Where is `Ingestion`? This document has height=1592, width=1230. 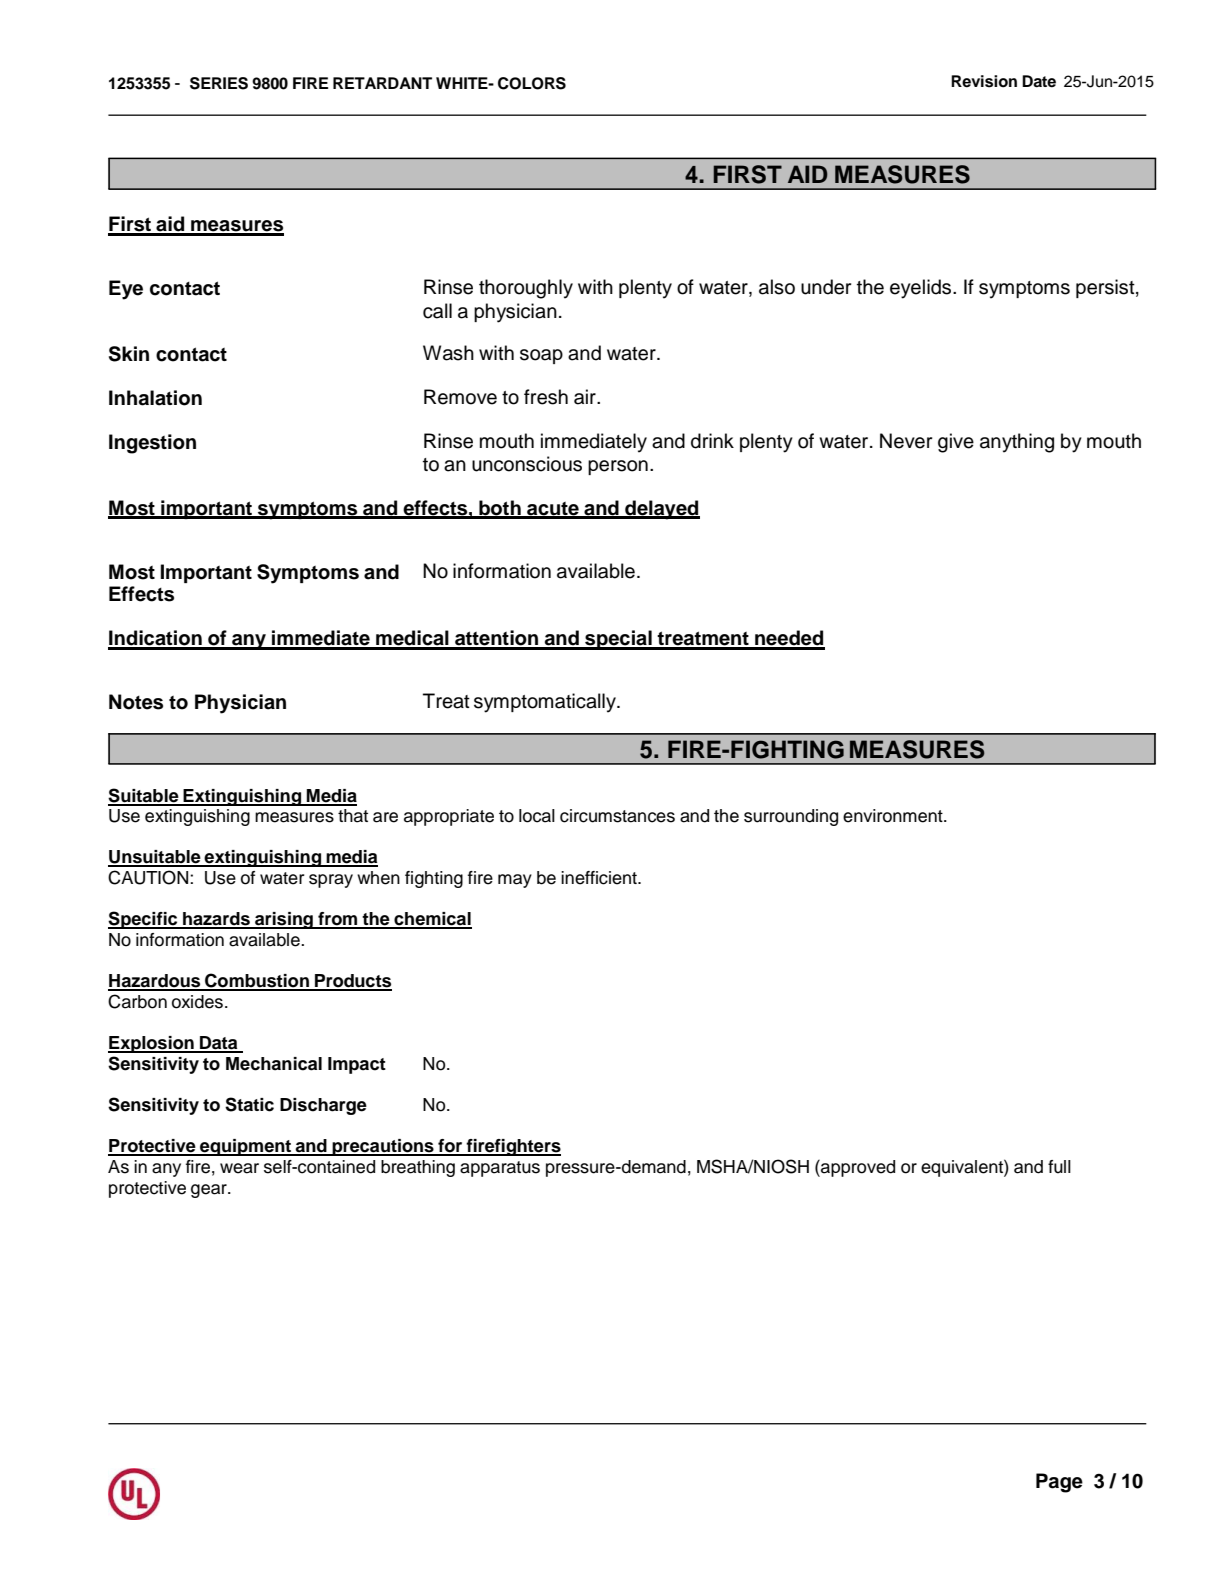 Ingestion is located at coordinates (152, 444).
